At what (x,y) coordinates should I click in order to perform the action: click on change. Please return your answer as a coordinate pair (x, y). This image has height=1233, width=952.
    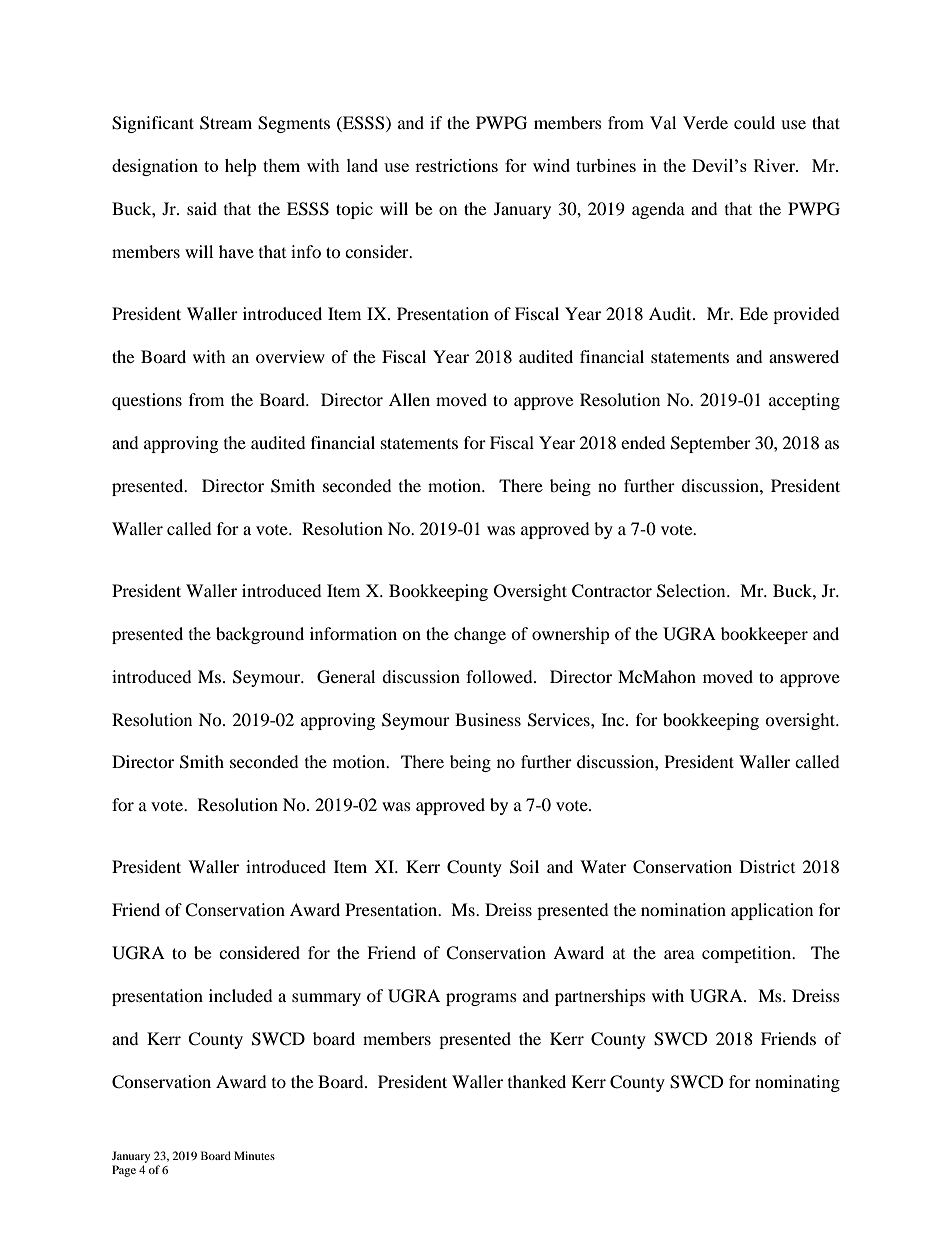
    Looking at the image, I should click on (480, 635).
